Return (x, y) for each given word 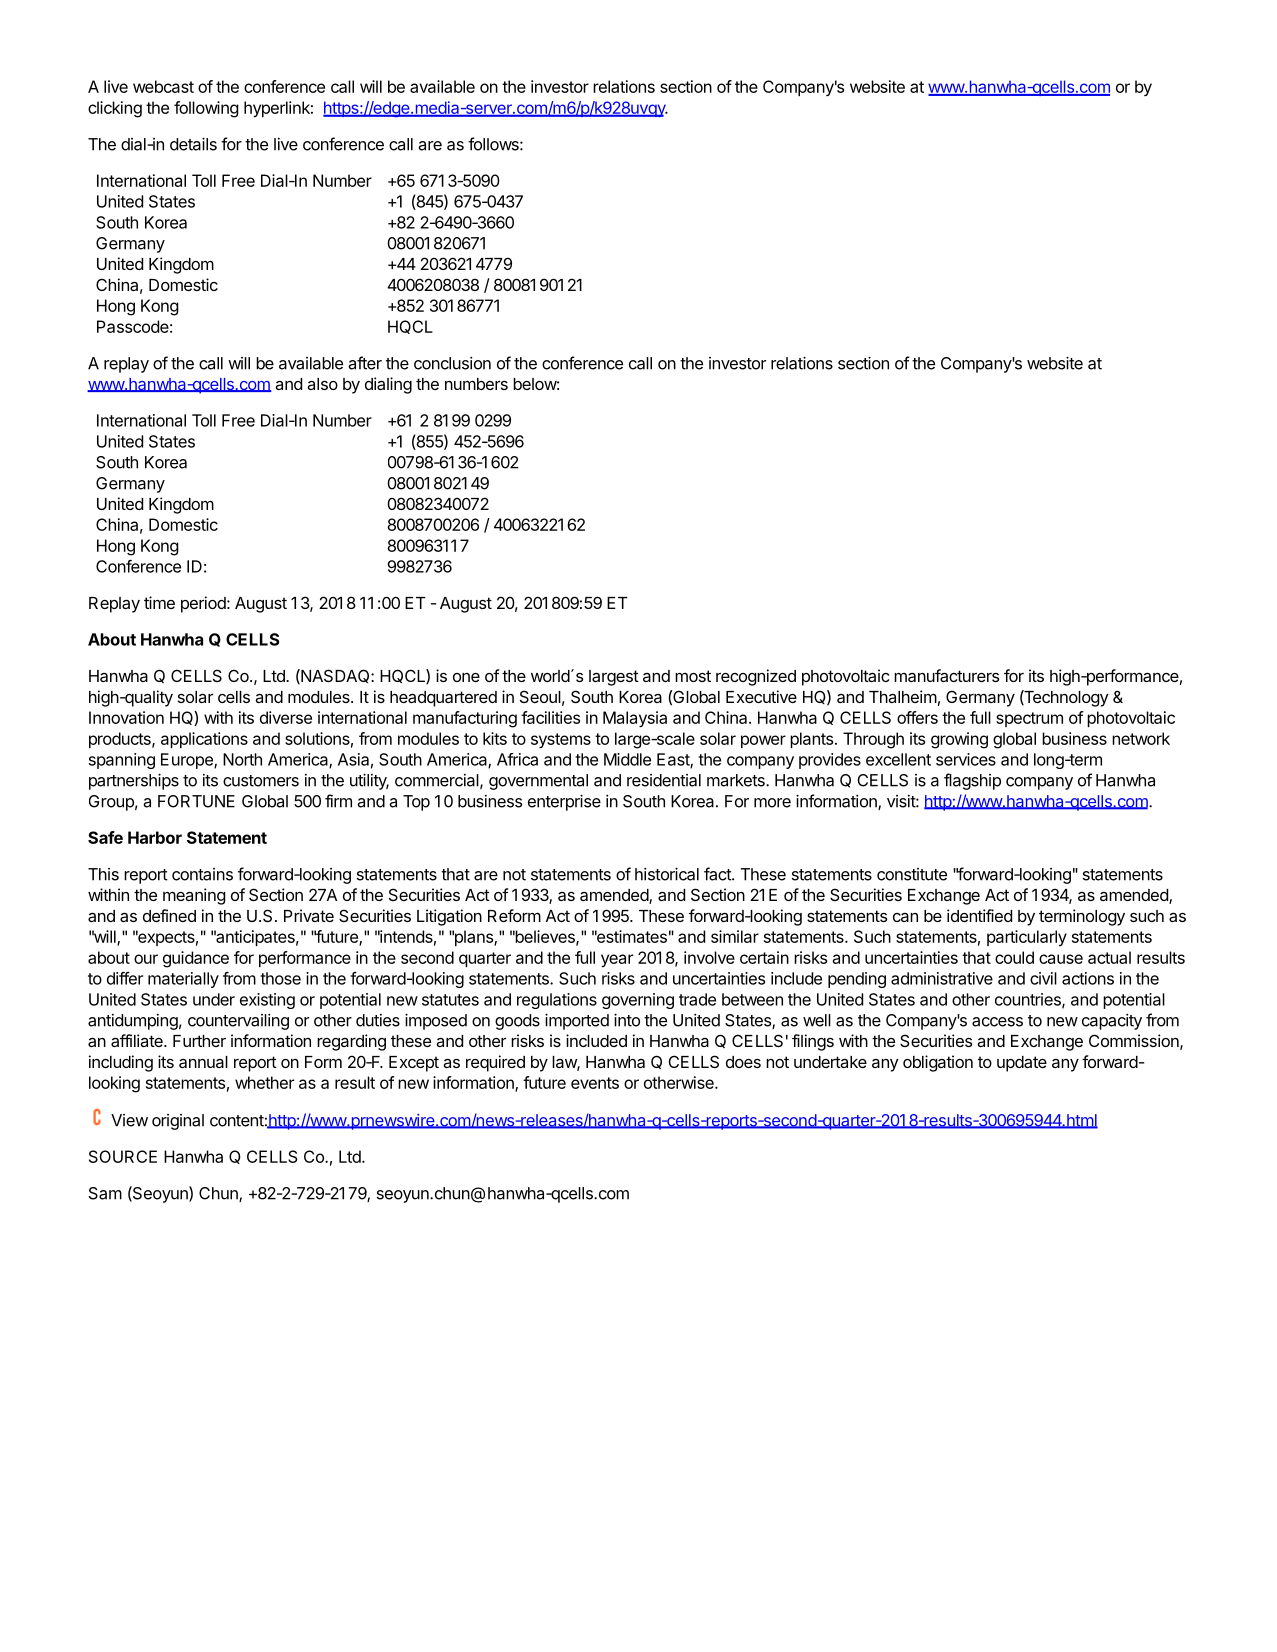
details (193, 144)
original (178, 1122)
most (693, 676)
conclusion (452, 363)
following (206, 109)
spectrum (1029, 719)
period (203, 604)
